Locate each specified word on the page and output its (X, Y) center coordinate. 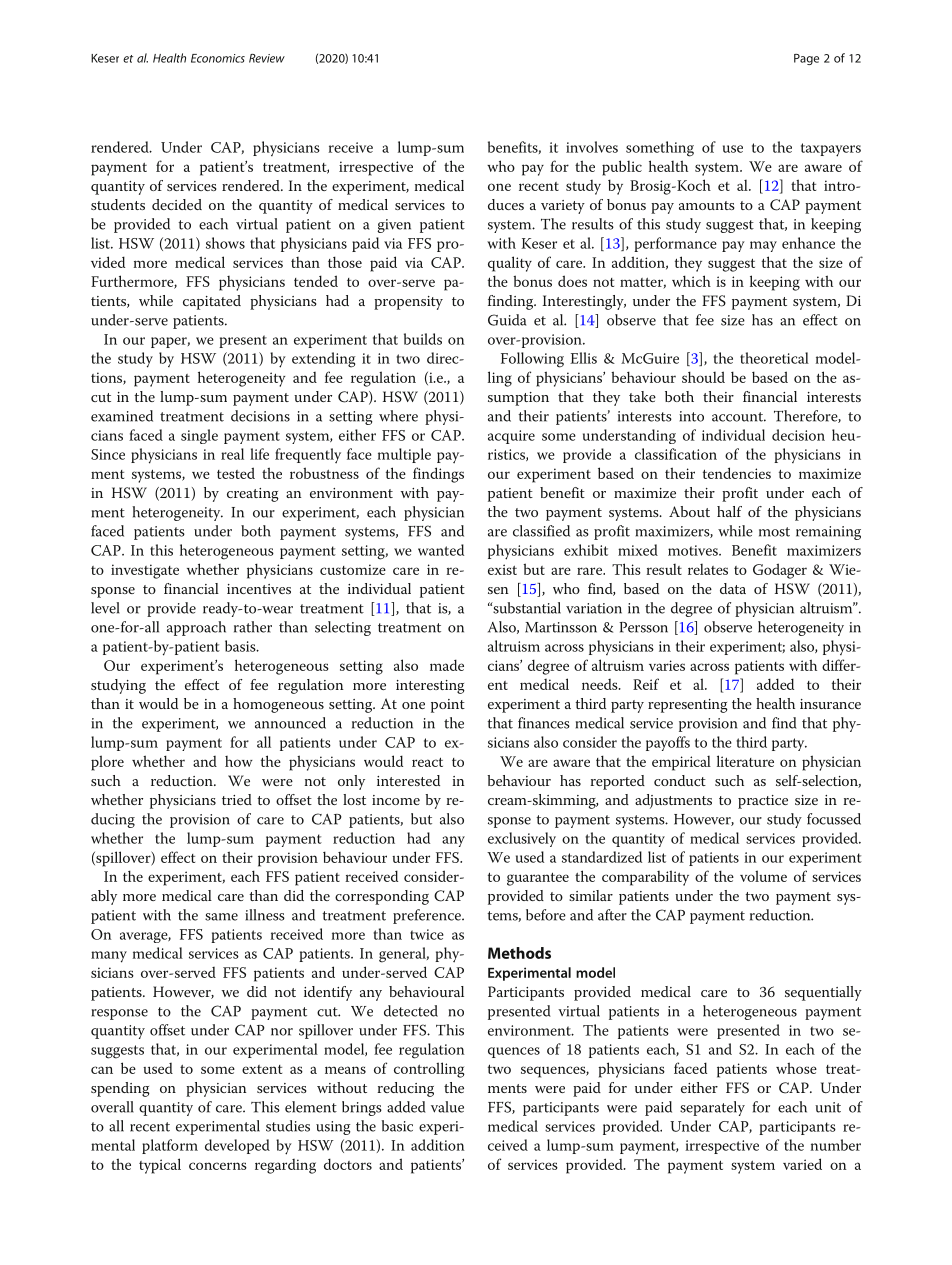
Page (806, 59)
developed (237, 1146)
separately (712, 1108)
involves (592, 147)
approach (196, 628)
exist (502, 569)
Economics (218, 58)
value (447, 1107)
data (733, 588)
